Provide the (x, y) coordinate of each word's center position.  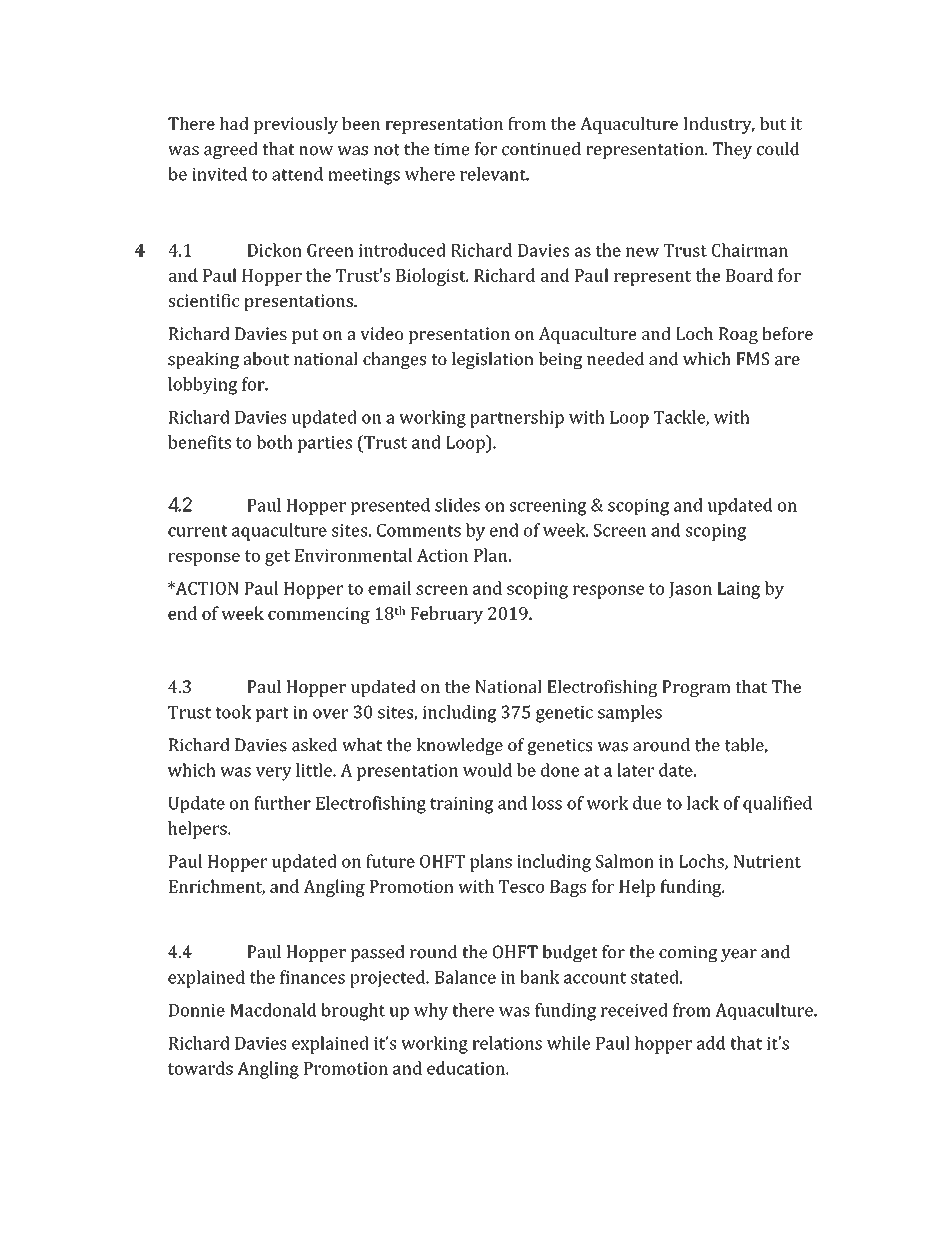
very (274, 774)
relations (507, 1043)
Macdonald (273, 1010)
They (732, 150)
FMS (752, 359)
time (451, 149)
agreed (231, 150)
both (274, 442)
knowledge (460, 746)
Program (696, 688)
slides (457, 505)
